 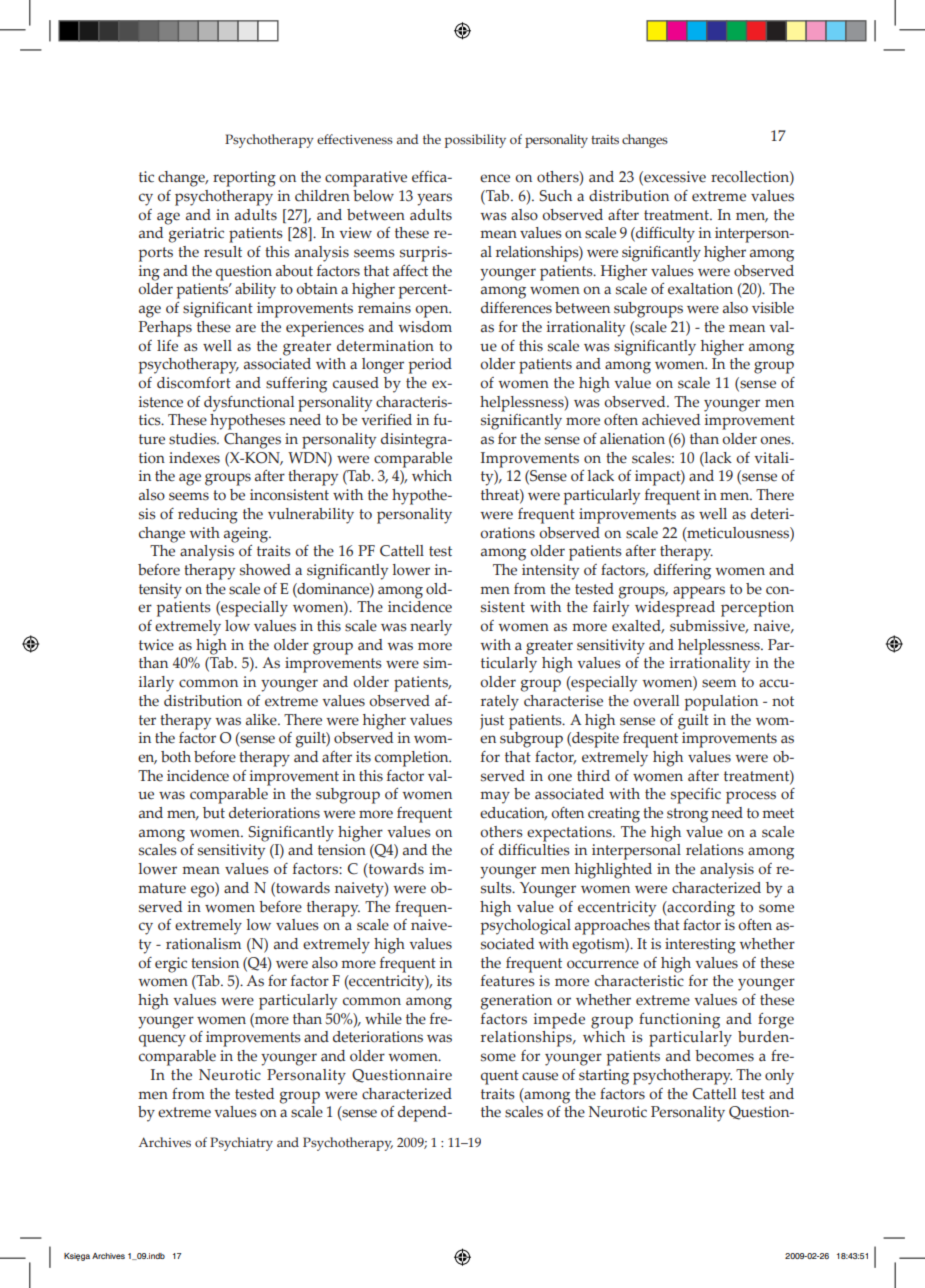 I want to click on Psychiatry, so click(x=241, y=1144).
